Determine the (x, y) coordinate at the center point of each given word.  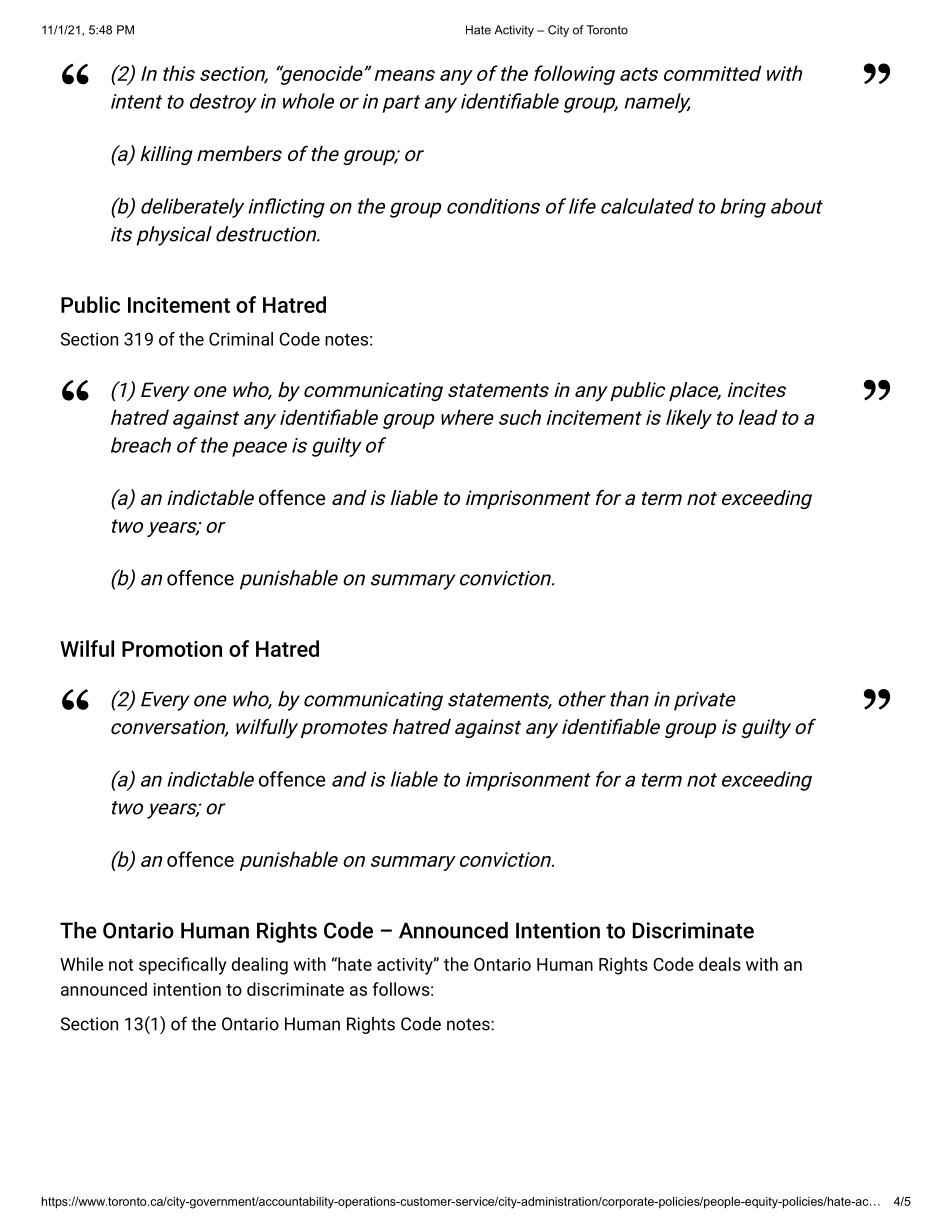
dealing (260, 966)
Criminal (241, 339)
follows (401, 989)
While (81, 964)
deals (720, 964)
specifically (183, 966)
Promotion (172, 649)
